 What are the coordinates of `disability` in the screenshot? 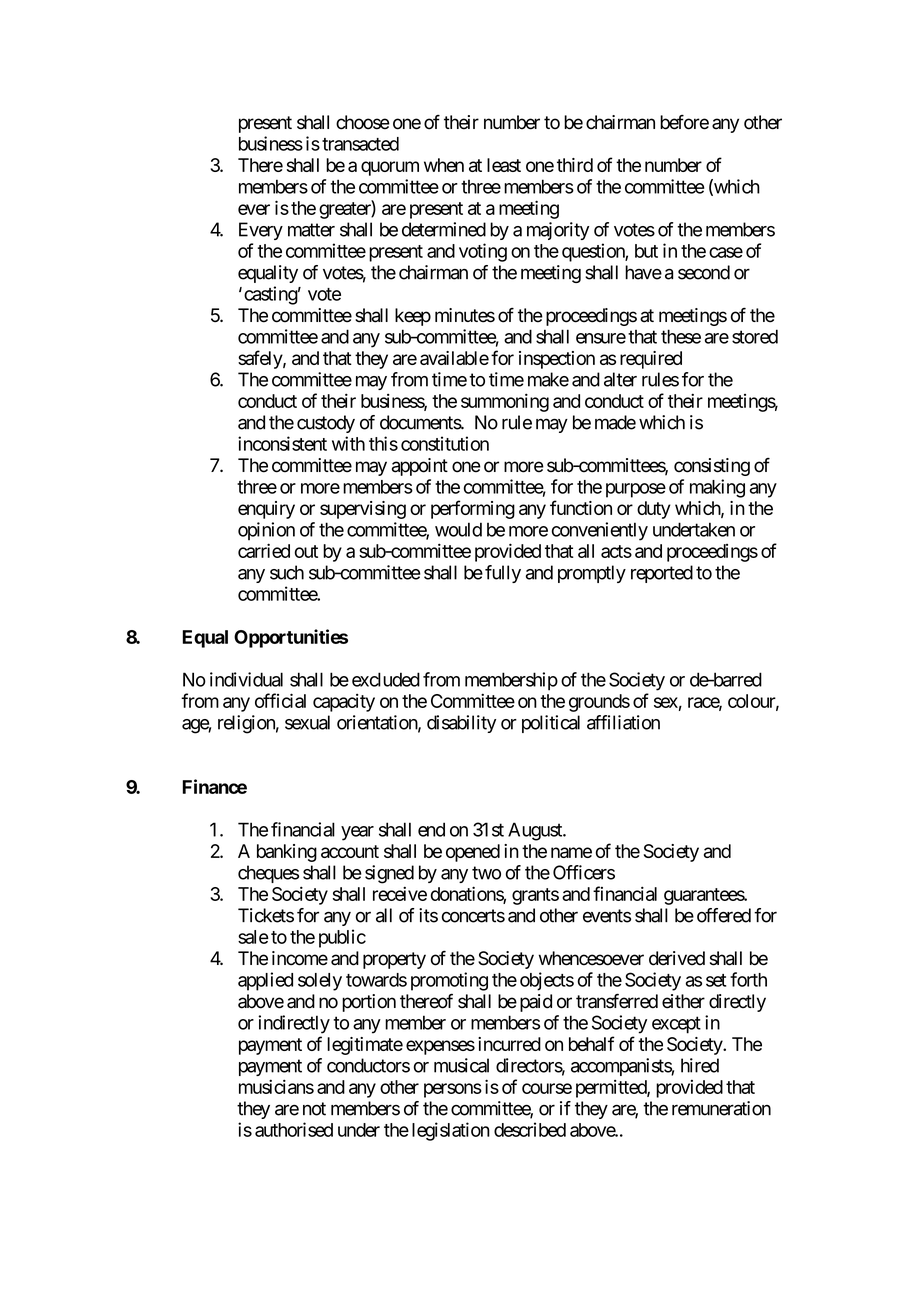 It's located at (461, 724).
